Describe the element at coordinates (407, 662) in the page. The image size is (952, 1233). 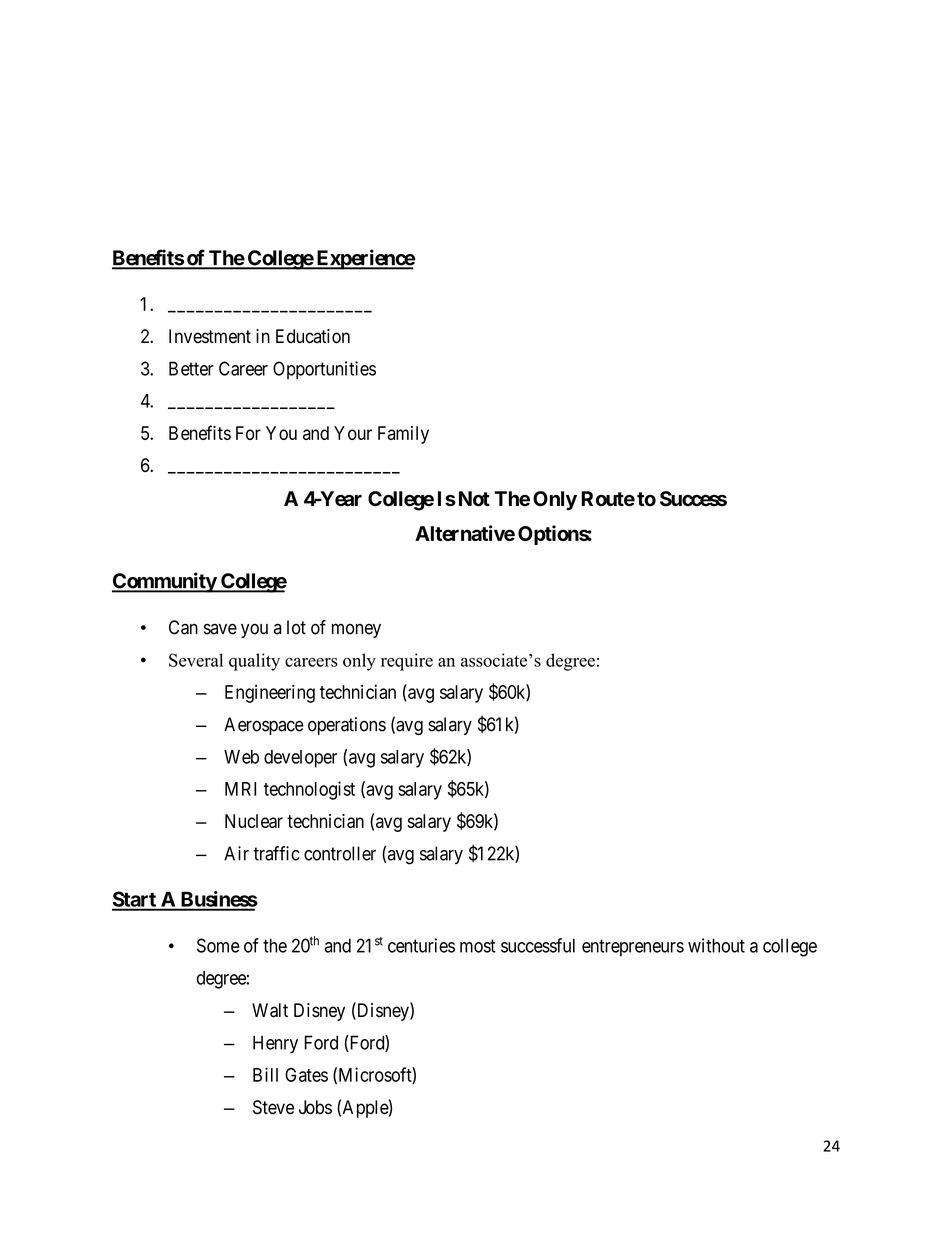
I see `require` at that location.
